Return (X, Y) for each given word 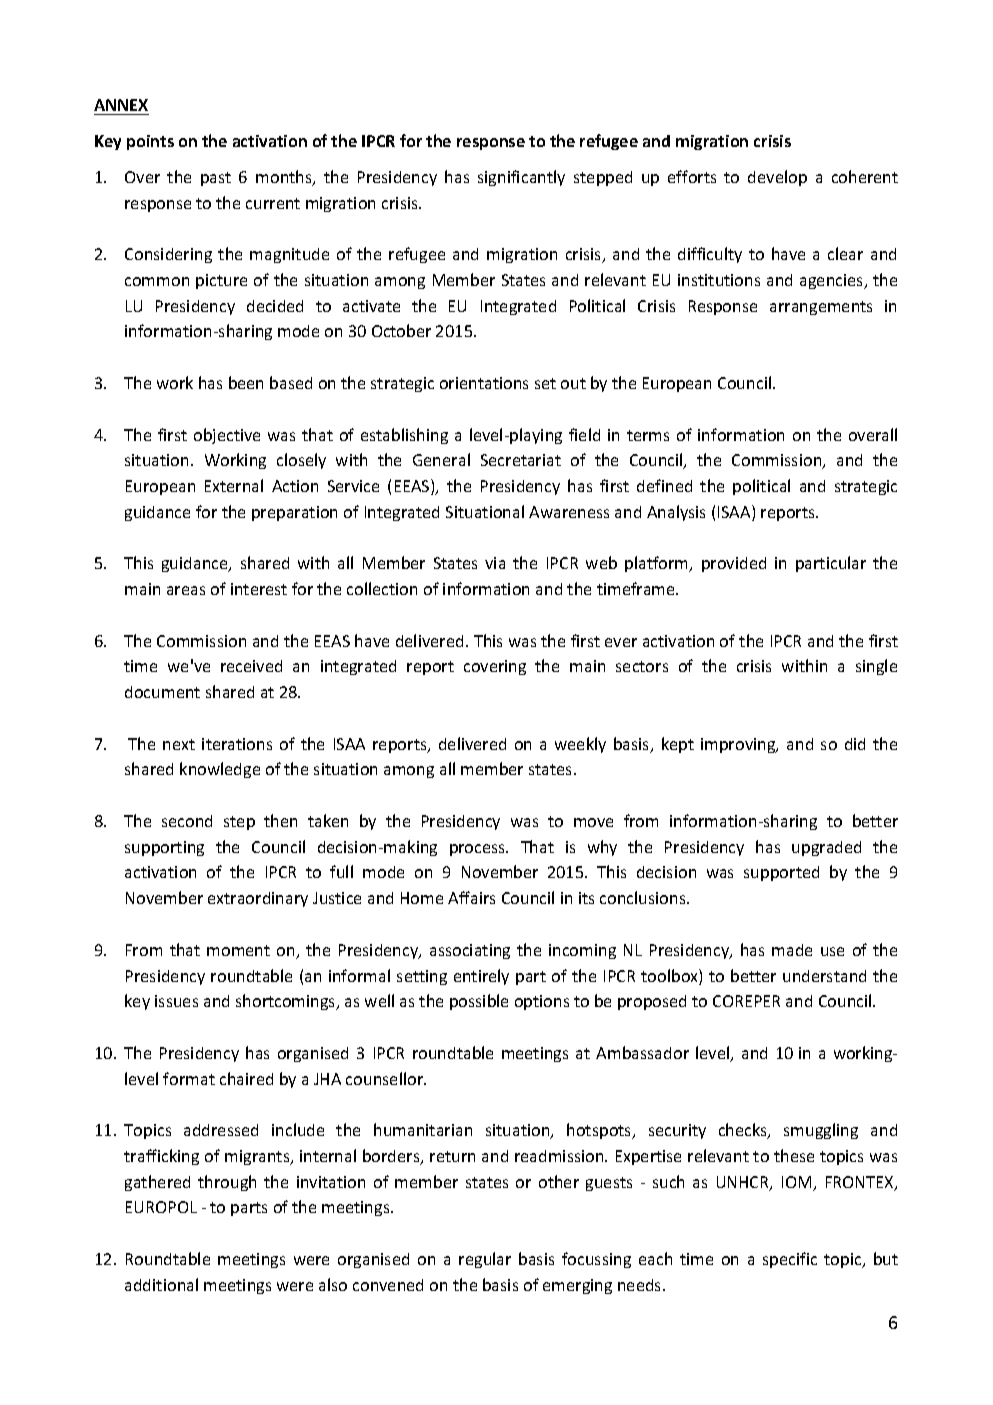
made (792, 950)
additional (161, 1284)
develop (777, 178)
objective (227, 436)
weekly (580, 745)
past (216, 179)
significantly (521, 178)
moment (238, 950)
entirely (481, 977)
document (162, 692)
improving (739, 745)
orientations (484, 383)
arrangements (821, 308)
